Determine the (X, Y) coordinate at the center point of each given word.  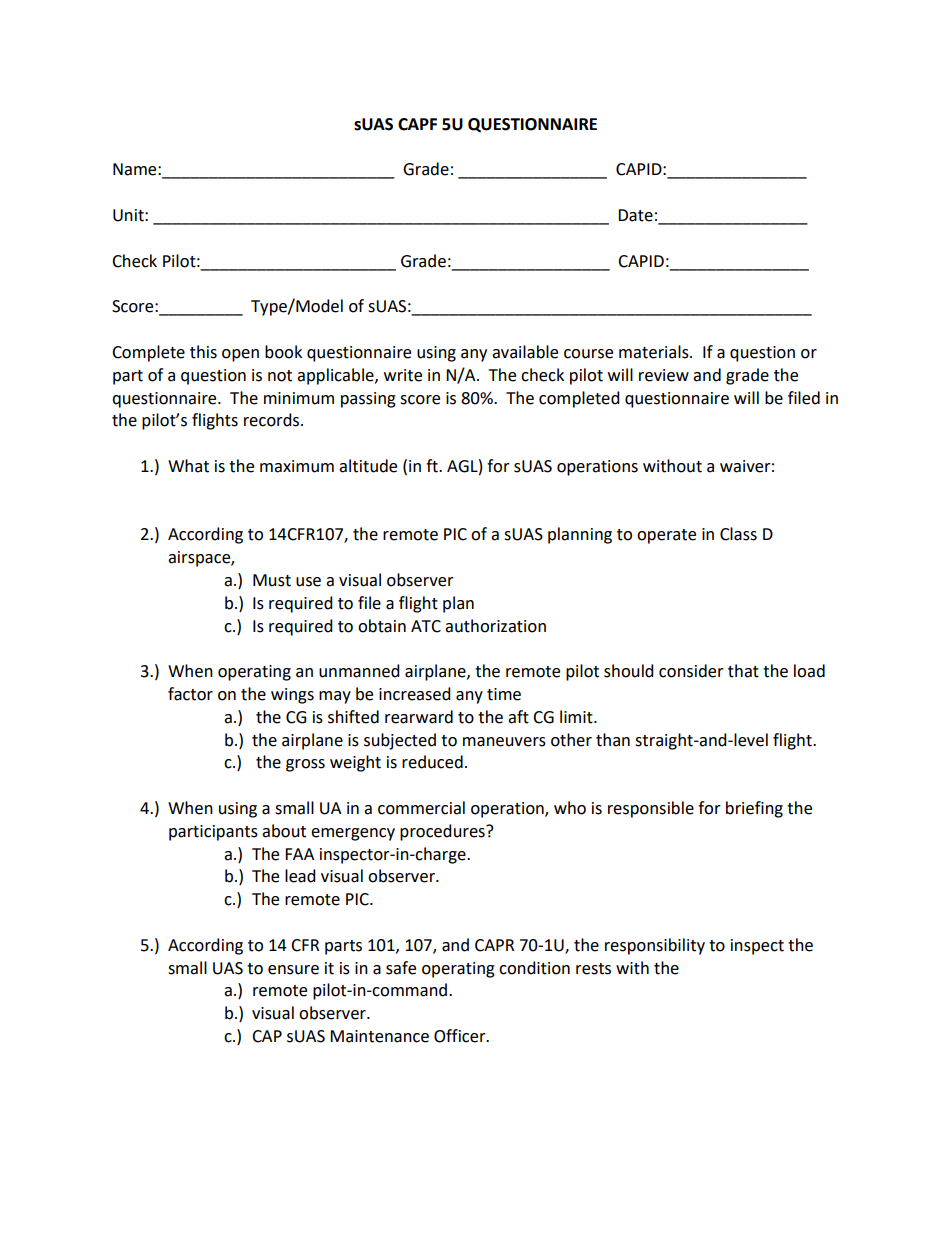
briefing (754, 809)
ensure (293, 970)
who (570, 808)
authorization (495, 626)
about (284, 831)
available (525, 352)
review (664, 375)
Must (272, 580)
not (280, 376)
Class (738, 534)
